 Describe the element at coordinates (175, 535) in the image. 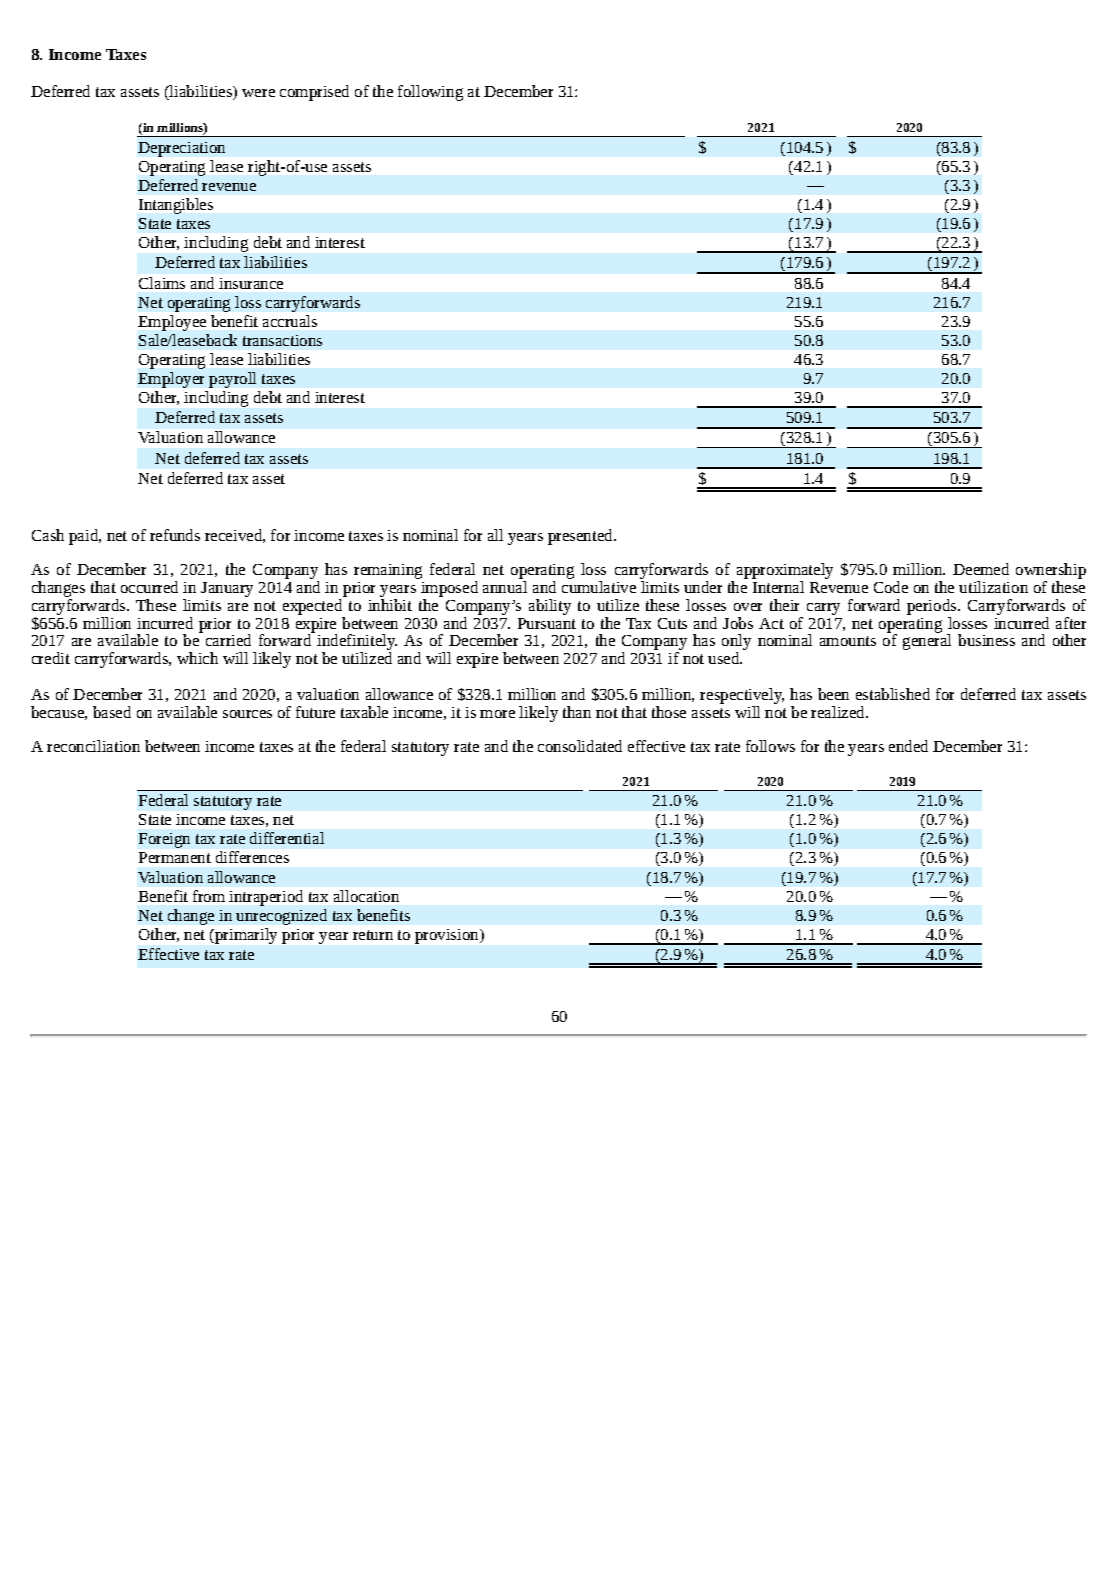

I see `refunds` at that location.
